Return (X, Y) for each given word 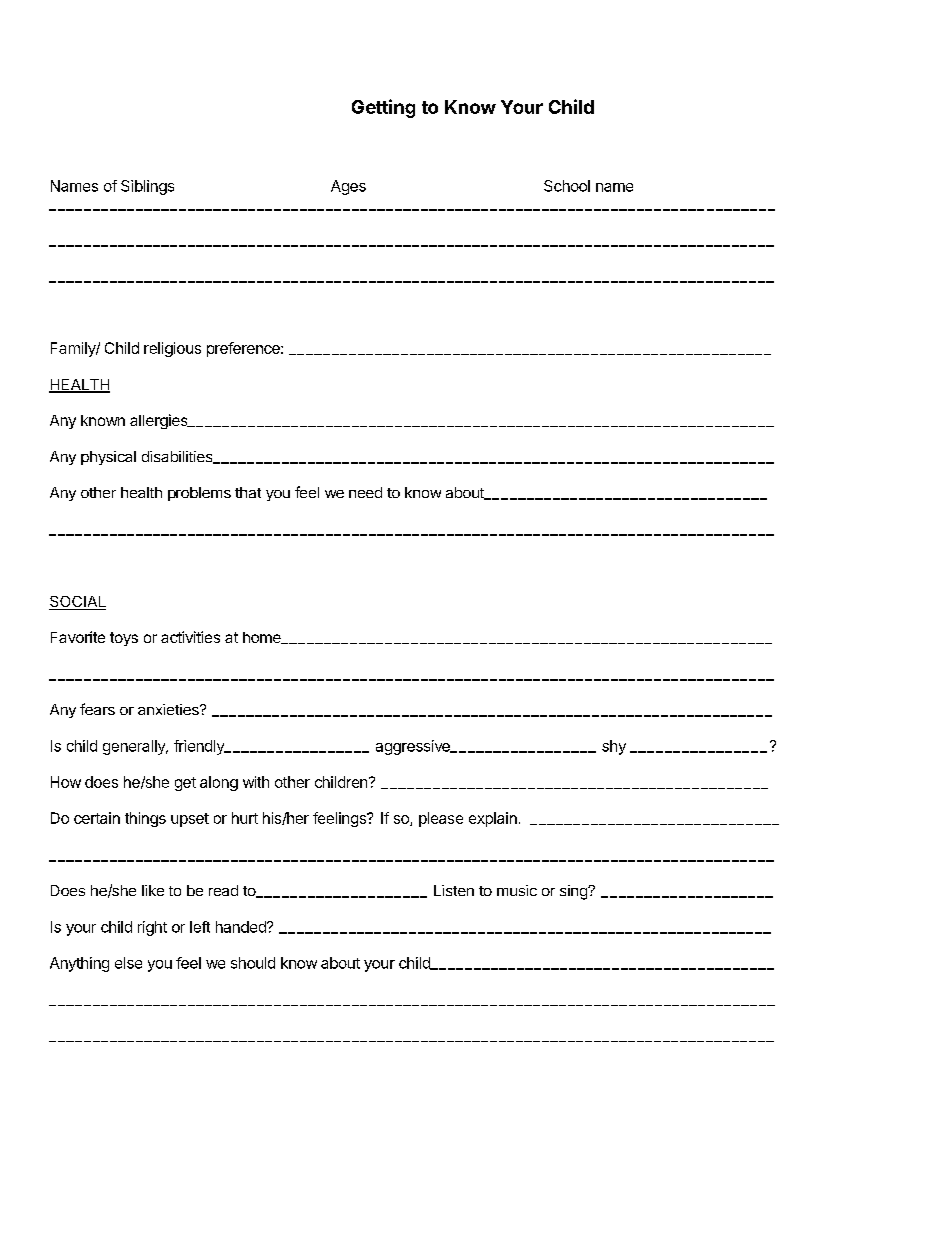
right (152, 928)
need (365, 492)
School (567, 186)
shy (614, 747)
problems (199, 494)
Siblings (147, 187)
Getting (383, 108)
